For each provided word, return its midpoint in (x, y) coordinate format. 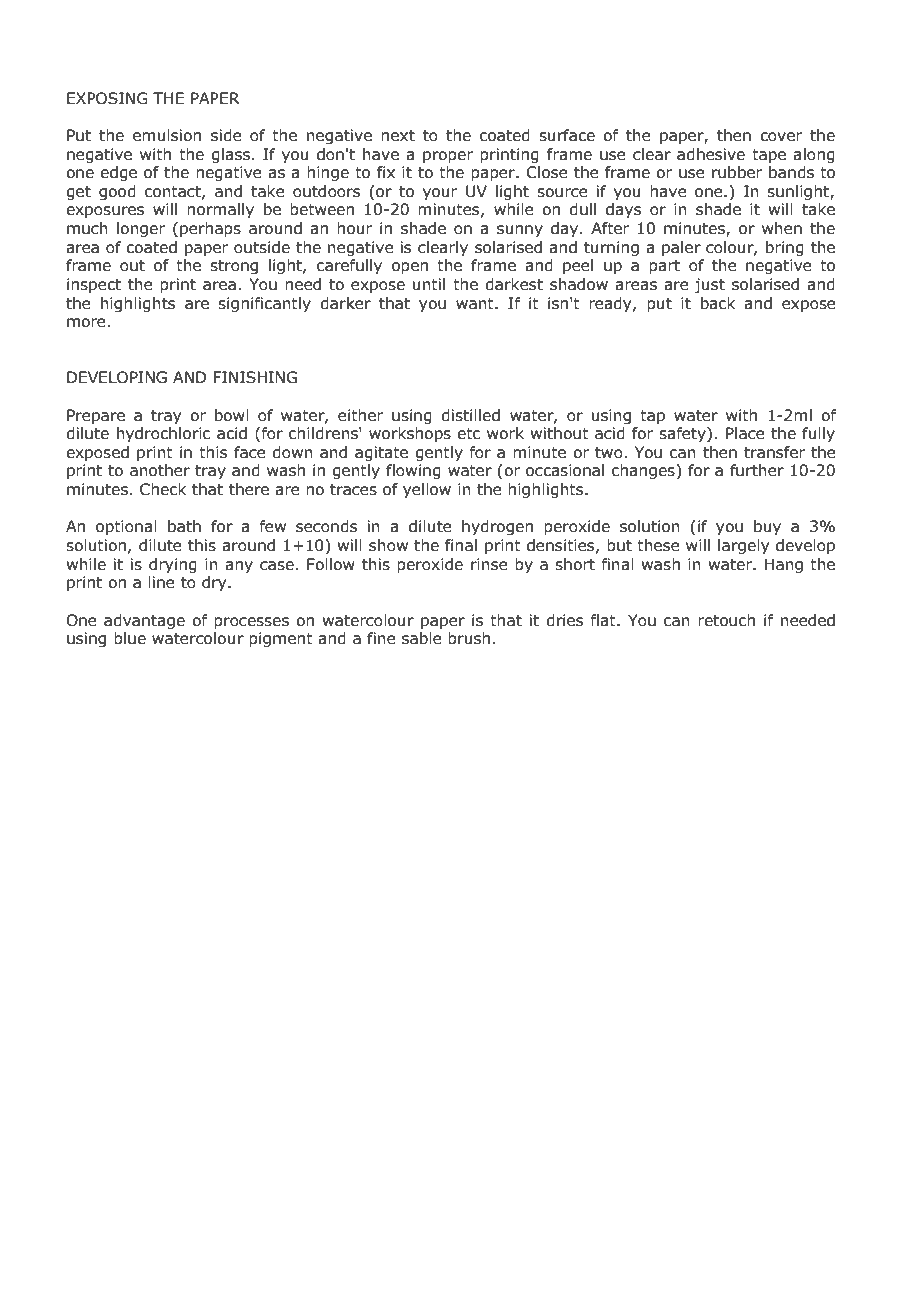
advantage (144, 621)
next (398, 136)
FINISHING (255, 377)
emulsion (167, 135)
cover (781, 137)
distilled (470, 415)
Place (745, 433)
